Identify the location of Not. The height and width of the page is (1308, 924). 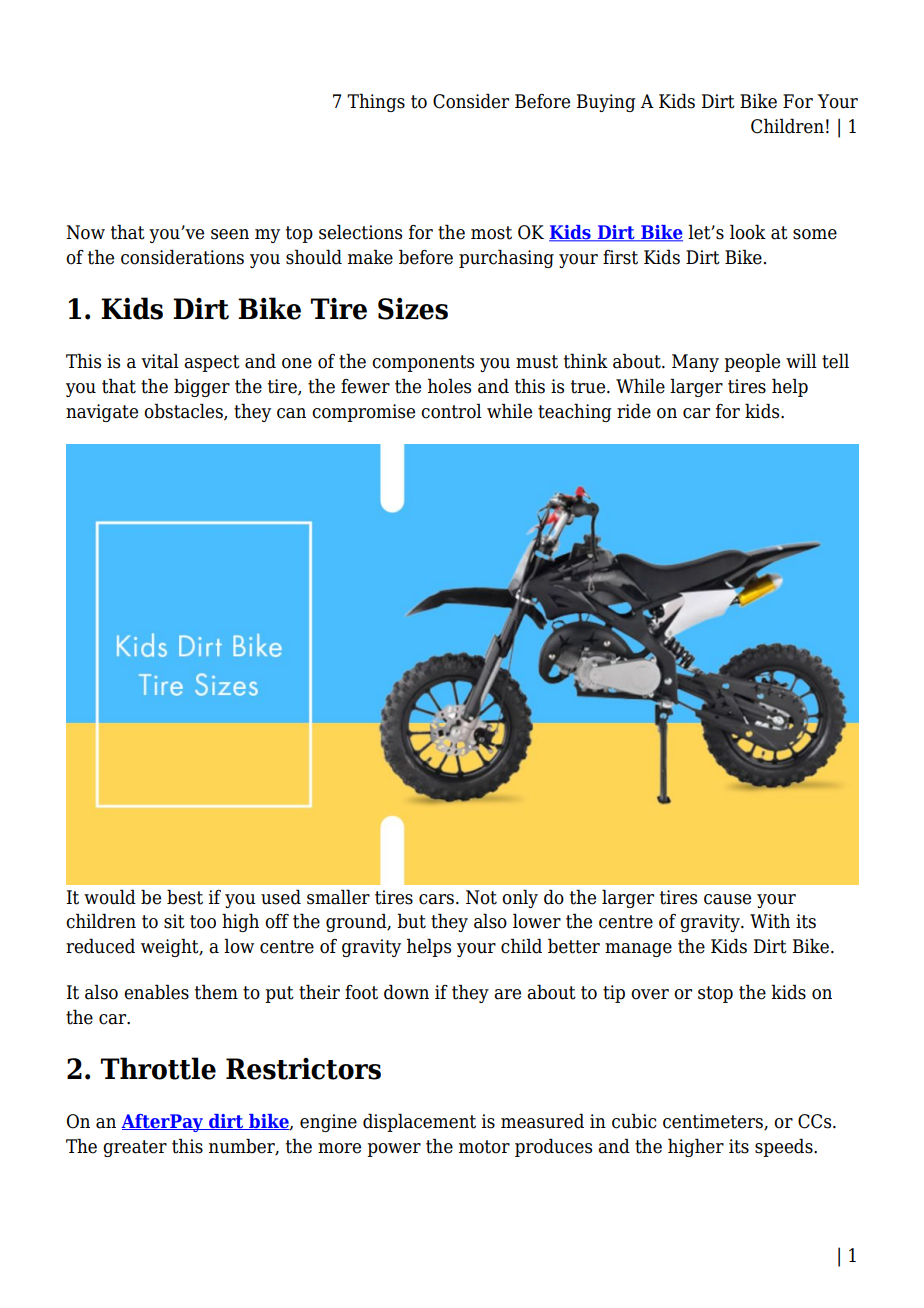
(481, 897).
